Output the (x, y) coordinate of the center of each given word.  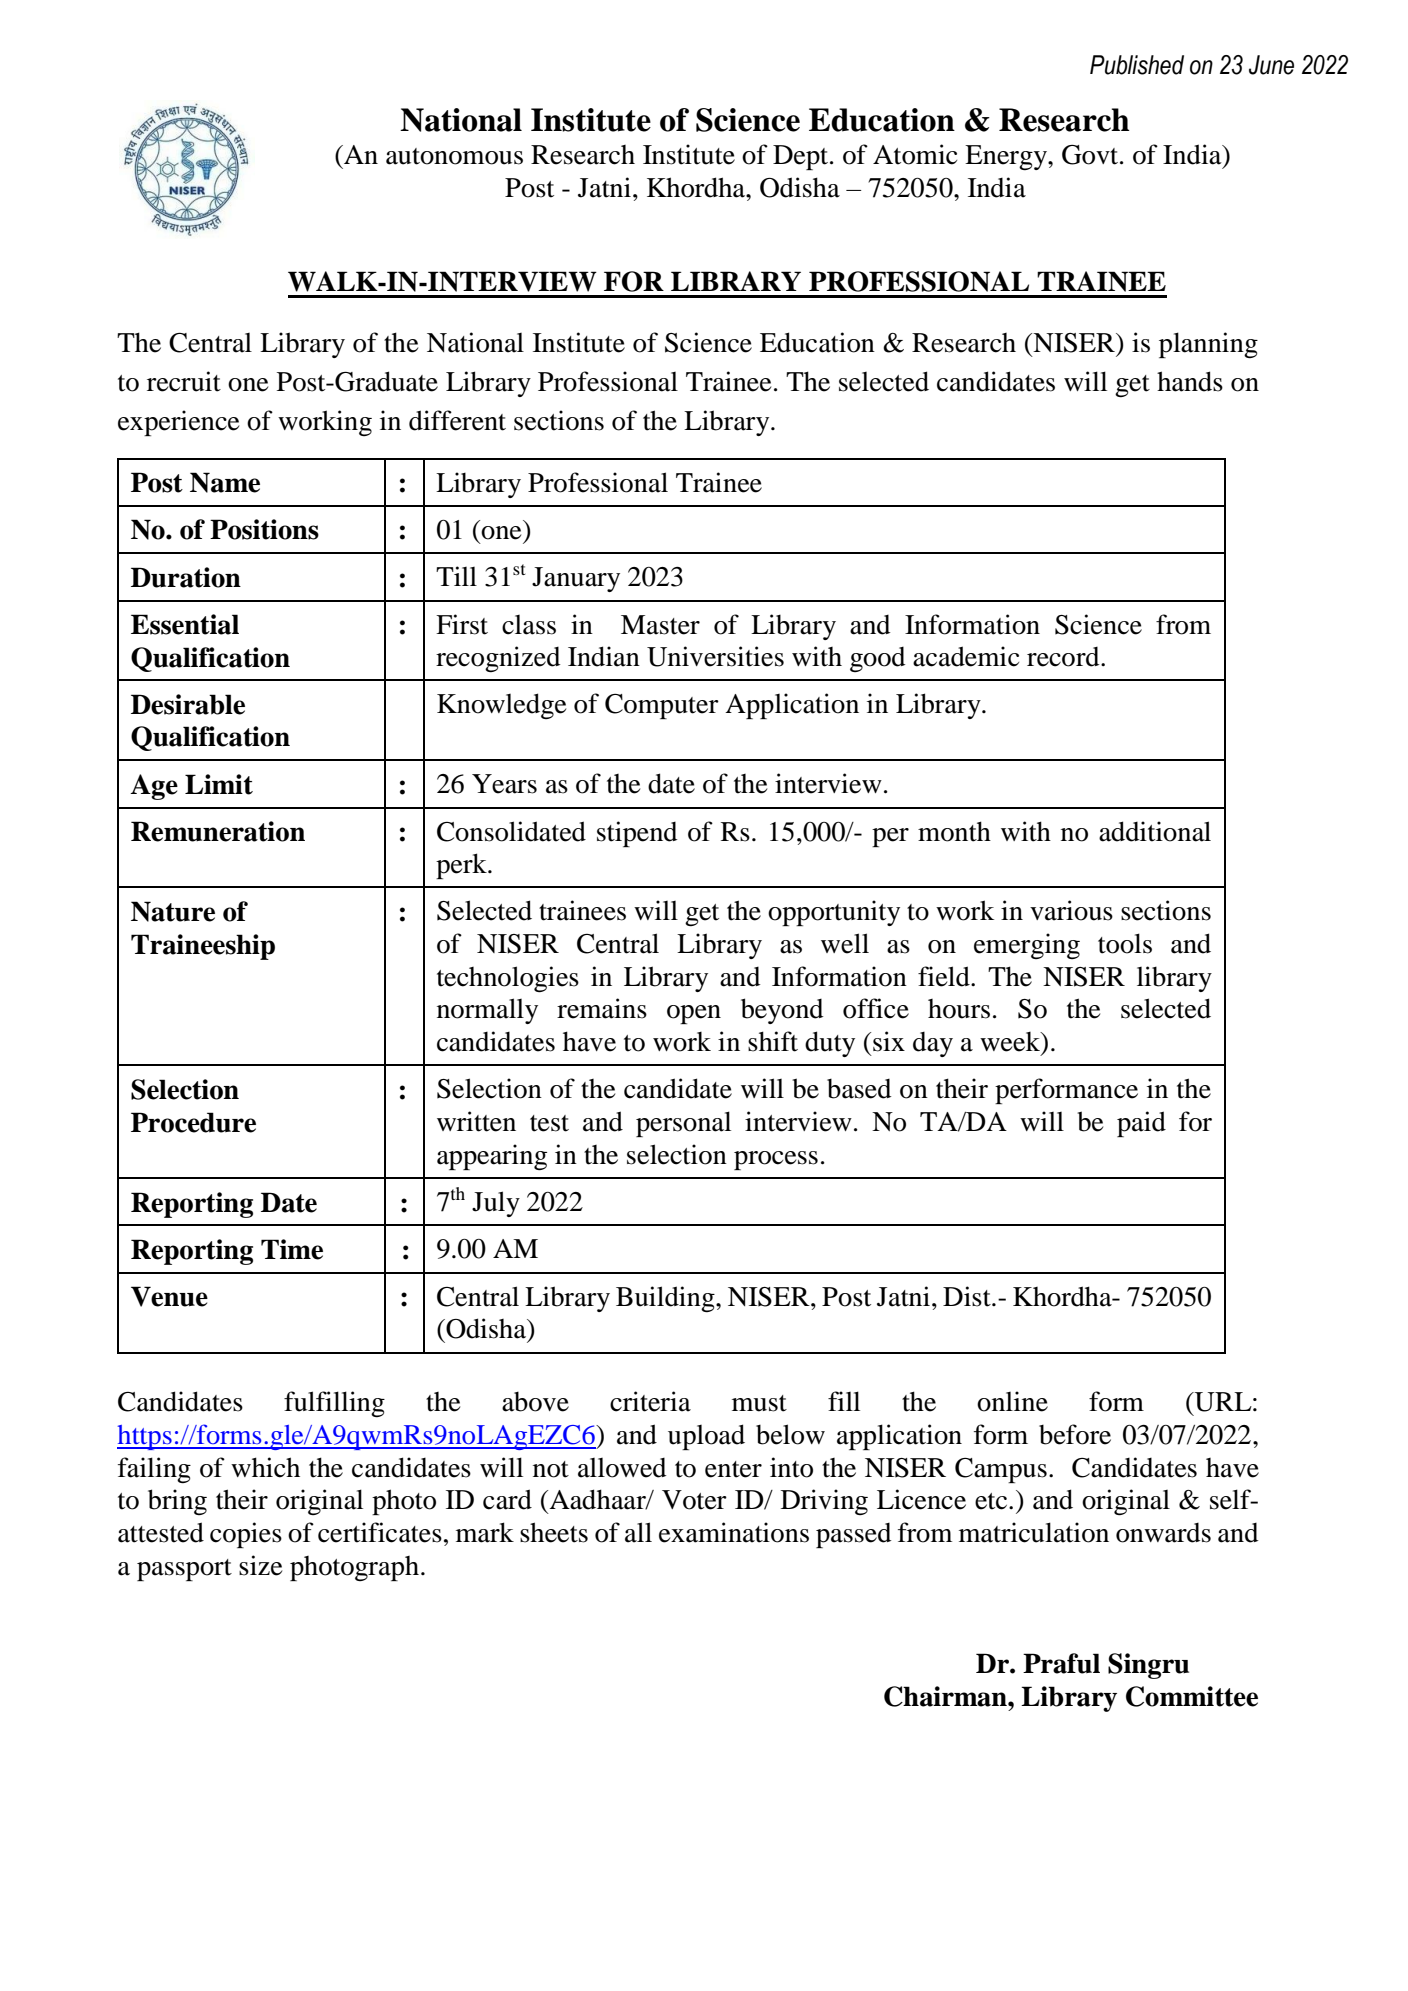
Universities (715, 656)
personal (683, 1124)
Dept (802, 157)
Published (1137, 65)
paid (1141, 1124)
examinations (734, 1532)
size (260, 1565)
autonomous (454, 156)
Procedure (193, 1122)
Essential (185, 624)
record (1064, 657)
